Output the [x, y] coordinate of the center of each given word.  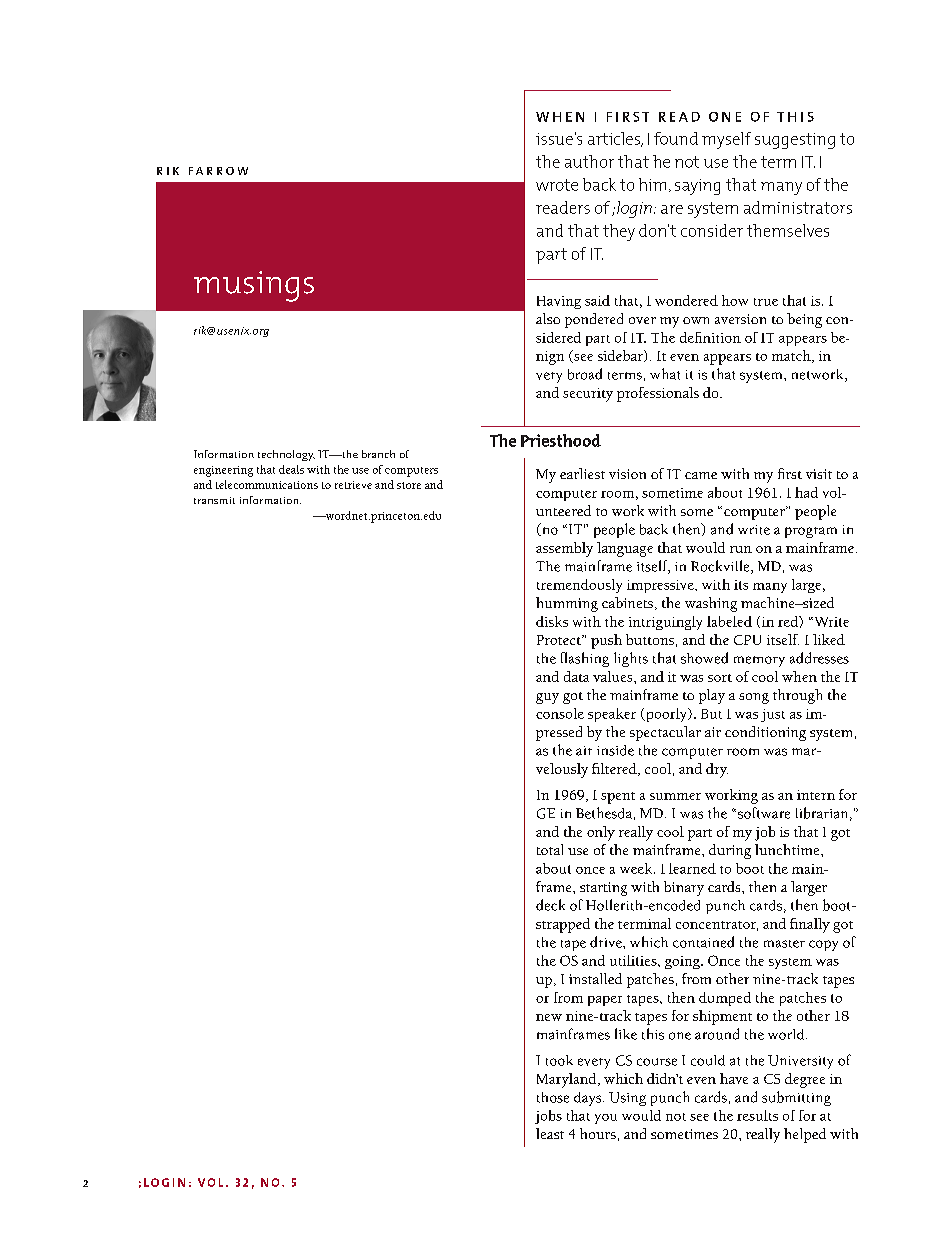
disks [552, 621]
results [757, 1115]
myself [726, 140]
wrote [557, 185]
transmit [214, 500]
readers [563, 207]
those [553, 1097]
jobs [548, 1117]
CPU [747, 640]
